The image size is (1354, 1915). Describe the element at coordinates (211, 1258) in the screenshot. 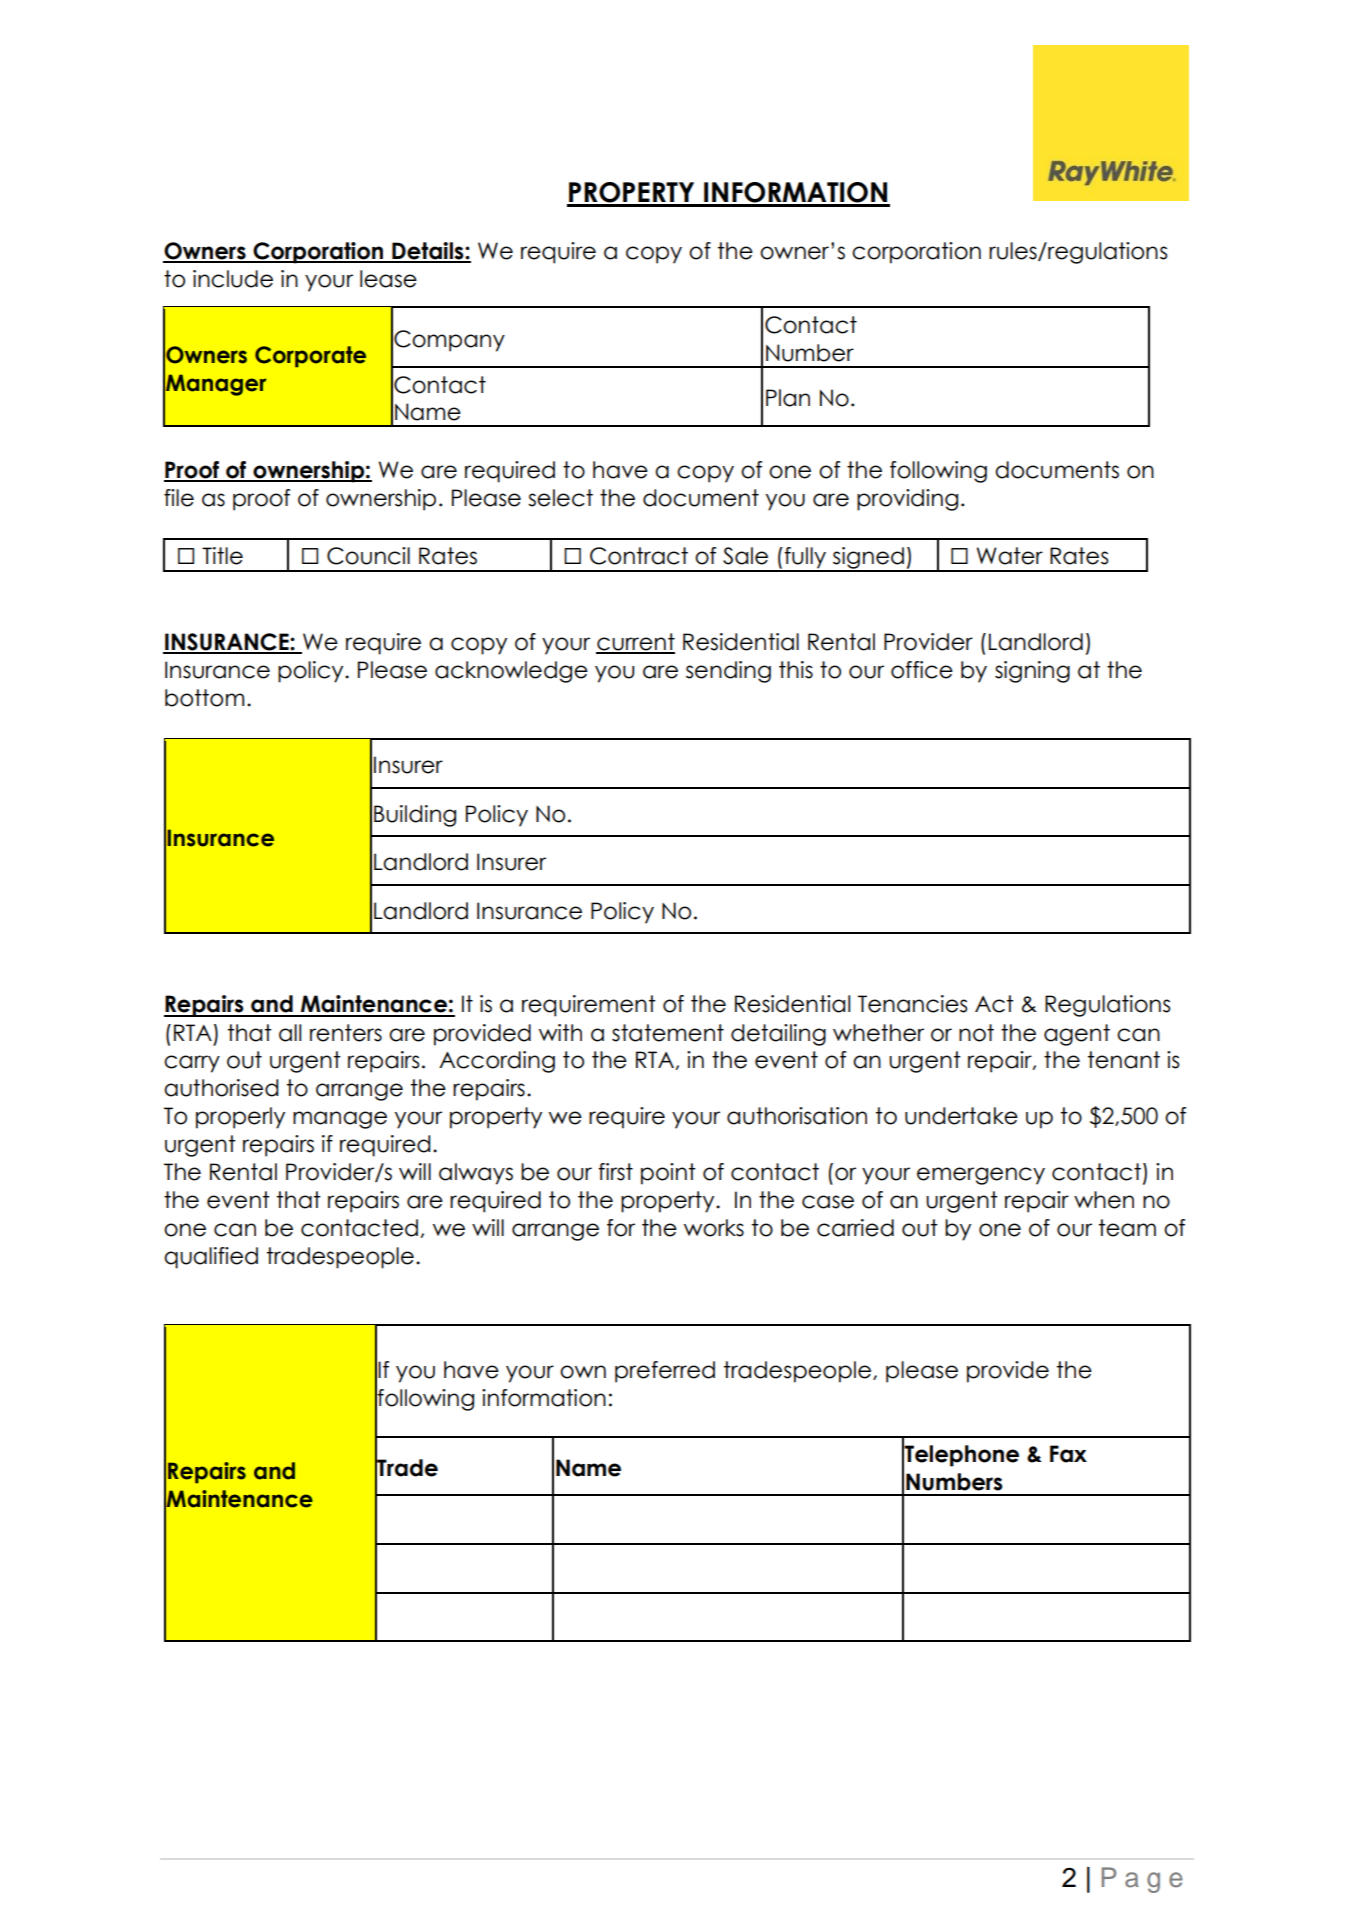

I see `qualified` at that location.
